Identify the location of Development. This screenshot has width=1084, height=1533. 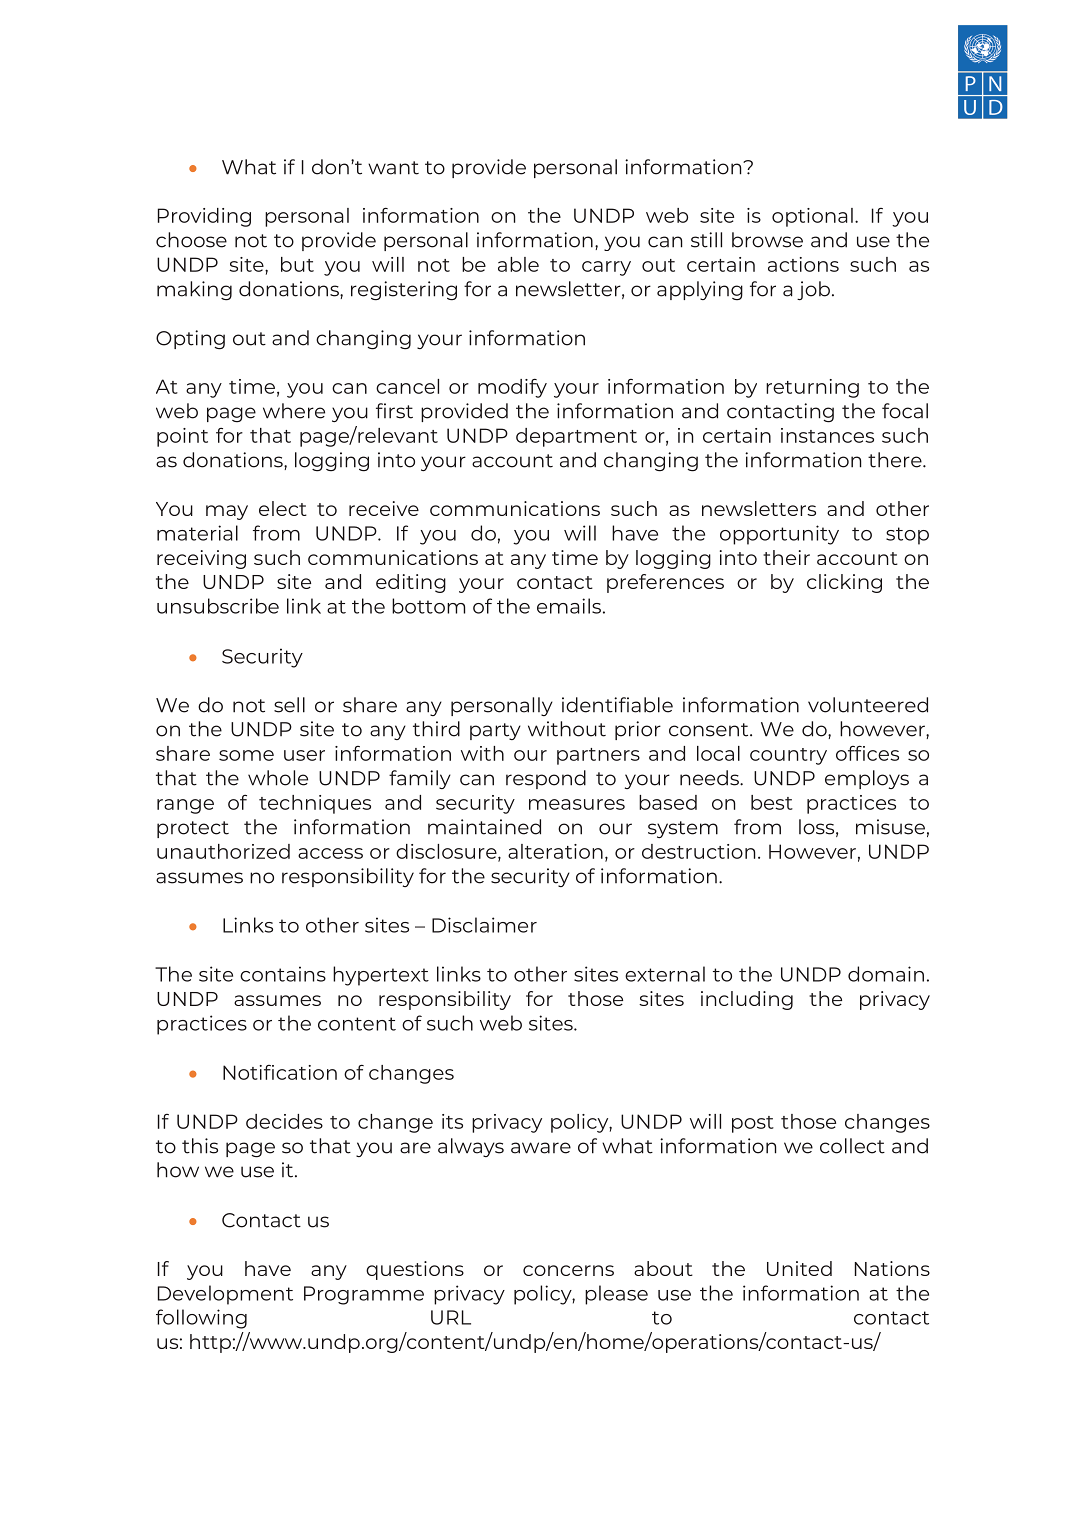
(225, 1295).
